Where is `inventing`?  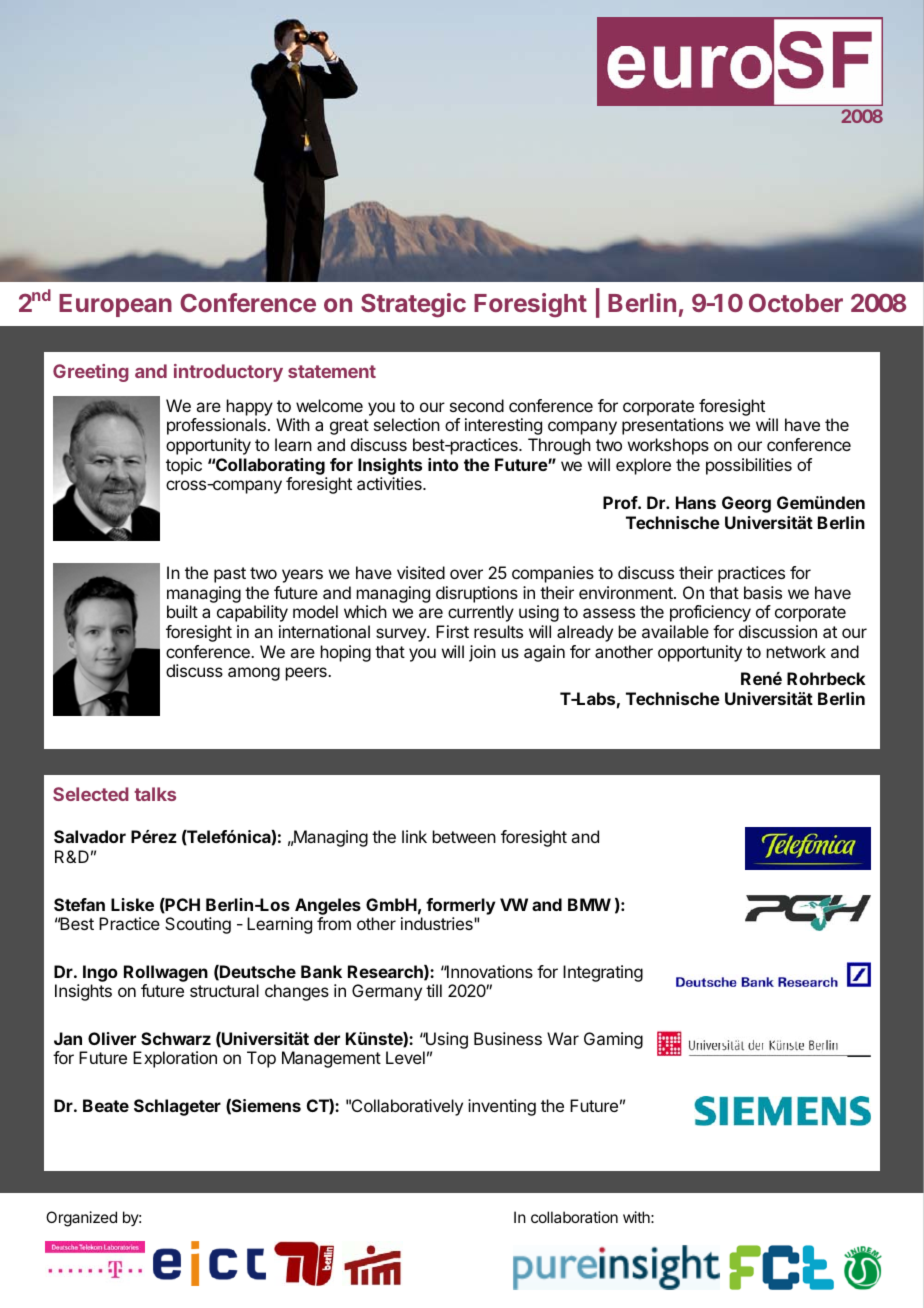 inventing is located at coordinates (502, 1107).
